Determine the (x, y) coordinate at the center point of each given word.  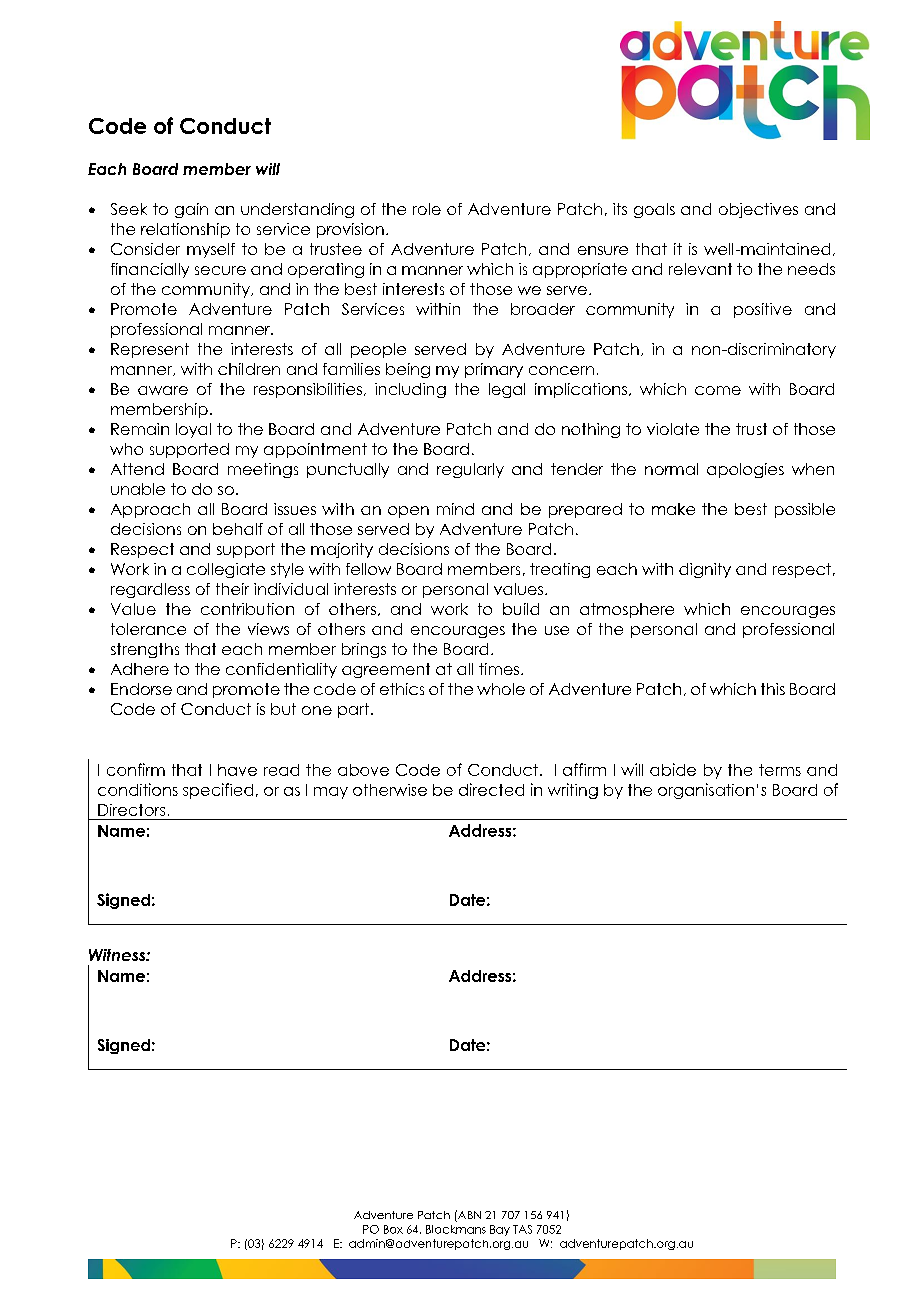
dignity (705, 570)
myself (211, 250)
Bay (500, 1230)
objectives (758, 210)
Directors (131, 810)
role (427, 209)
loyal (193, 430)
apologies (745, 470)
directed (491, 789)
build (521, 609)
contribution (247, 609)
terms (780, 770)
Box (393, 1229)
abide (673, 769)
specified (218, 791)
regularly (470, 470)
